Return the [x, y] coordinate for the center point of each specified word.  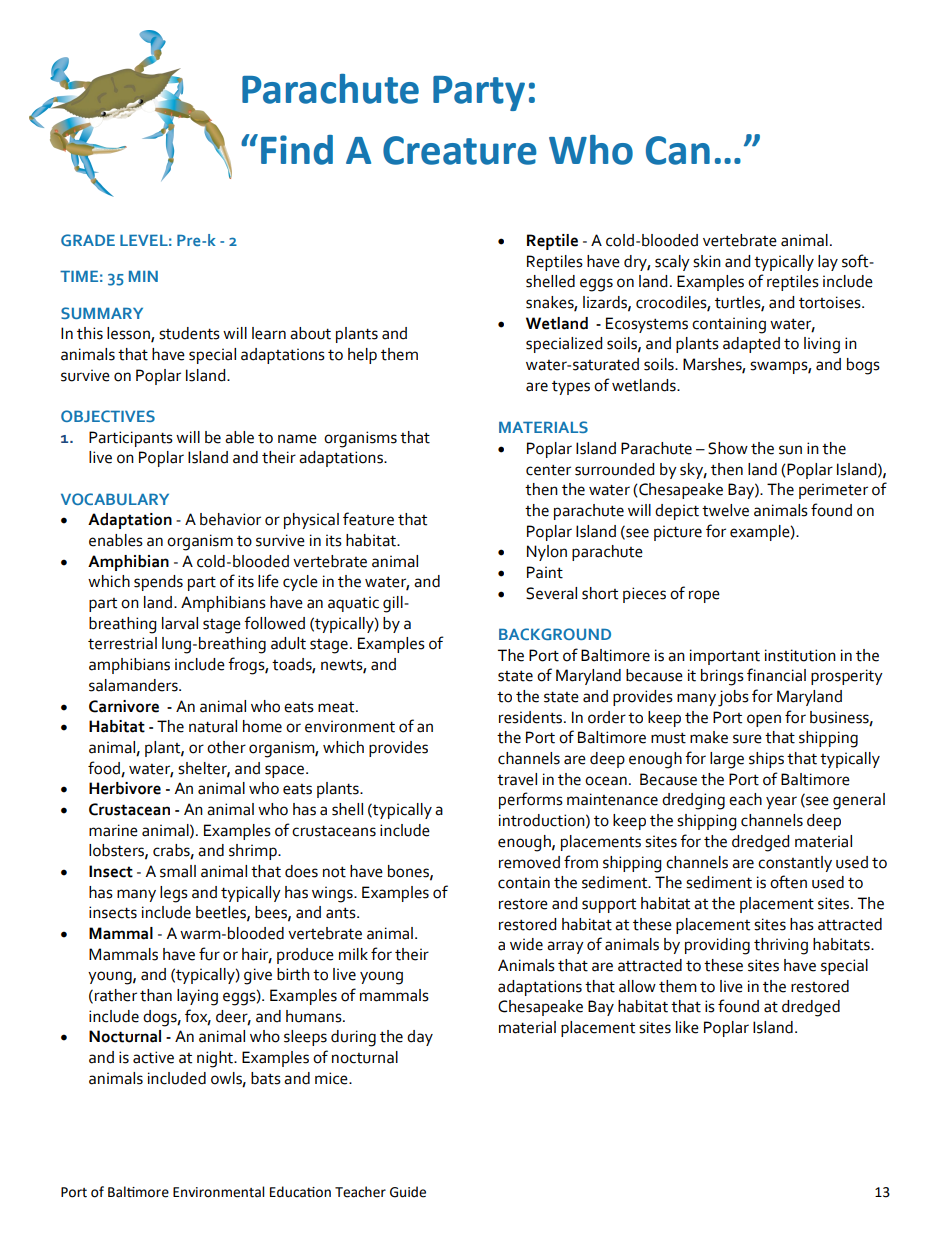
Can [678, 150]
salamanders [134, 685]
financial [776, 675]
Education [300, 1192]
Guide [408, 1192]
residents [532, 717]
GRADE [88, 240]
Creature [460, 150]
